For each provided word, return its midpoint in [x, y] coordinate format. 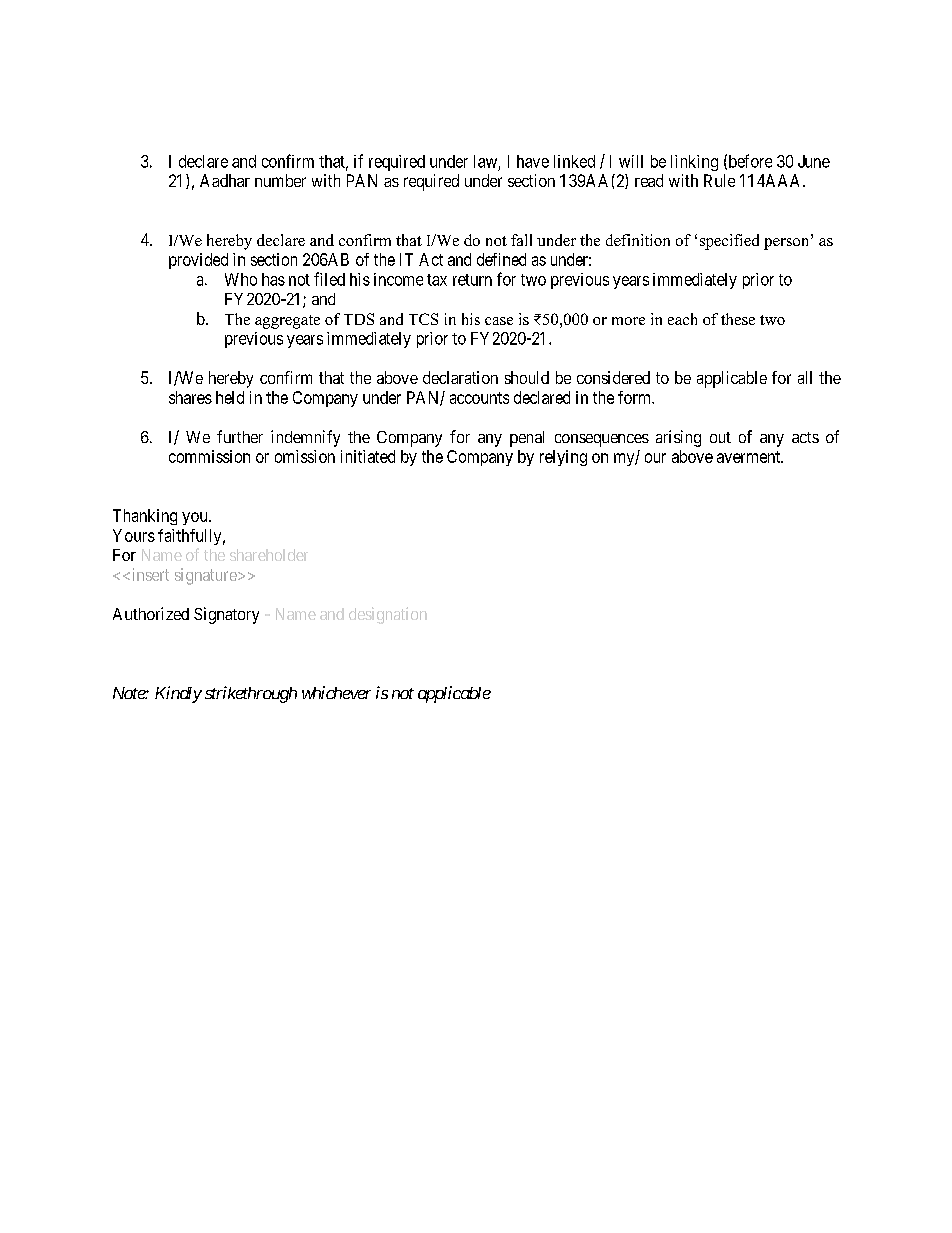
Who [241, 279]
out [720, 437]
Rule [719, 180]
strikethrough [251, 694]
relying [563, 458]
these [738, 319]
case [499, 321]
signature [207, 576]
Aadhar [225, 180]
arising [678, 438]
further [240, 436]
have [533, 161]
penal [527, 439]
